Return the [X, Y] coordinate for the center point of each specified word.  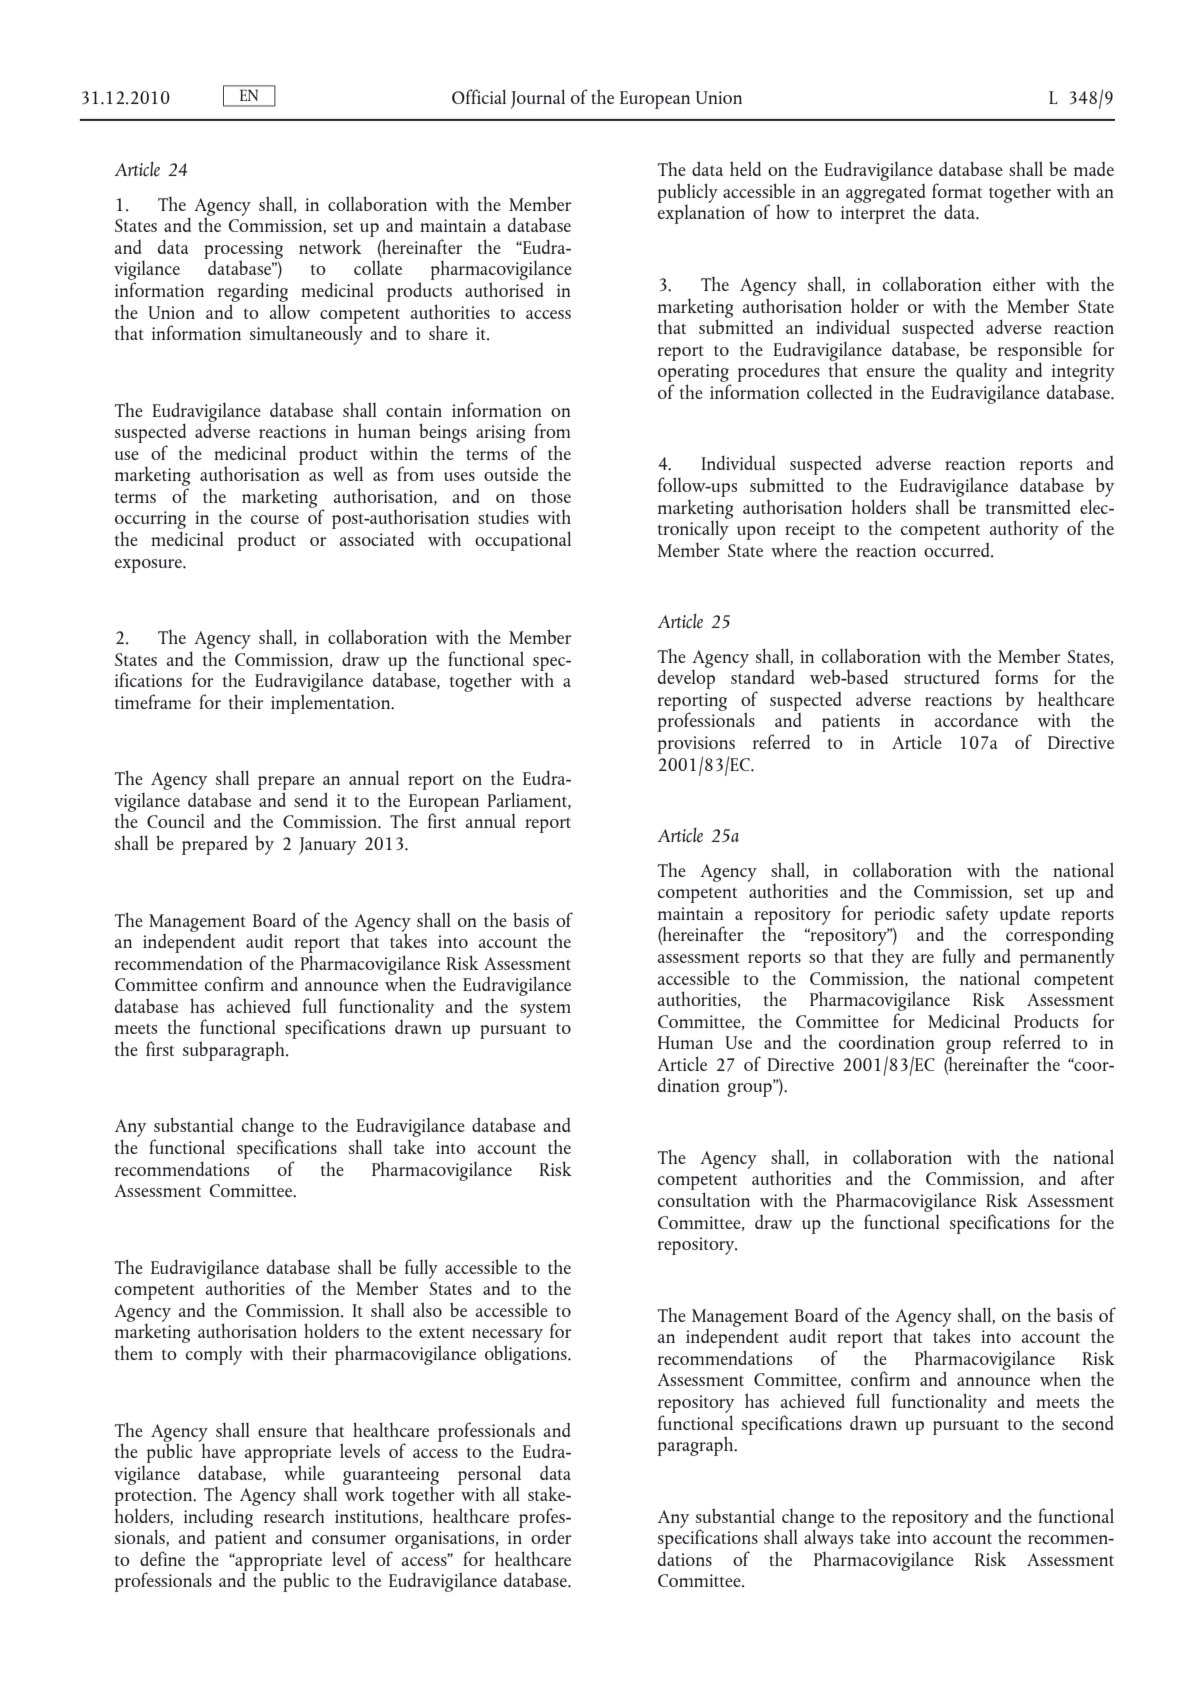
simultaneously [306, 334]
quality [981, 374]
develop [686, 678]
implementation [332, 704]
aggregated [886, 193]
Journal [538, 99]
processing [243, 251]
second [1088, 1423]
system [545, 1010]
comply [214, 1355]
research [294, 1515]
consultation [704, 1199]
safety [967, 916]
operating [694, 374]
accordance [976, 718]
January [327, 846]
